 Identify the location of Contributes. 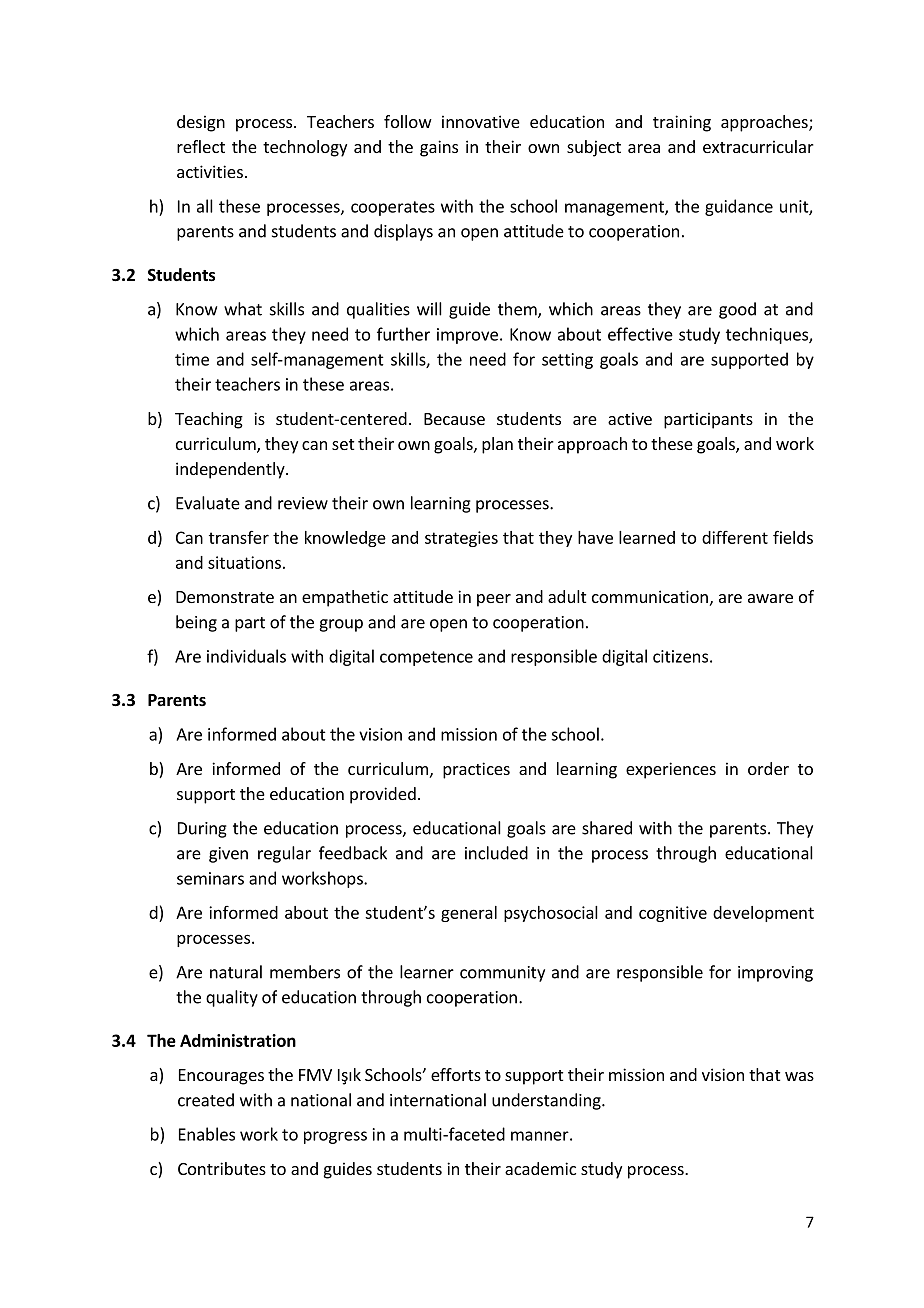
(222, 1168).
